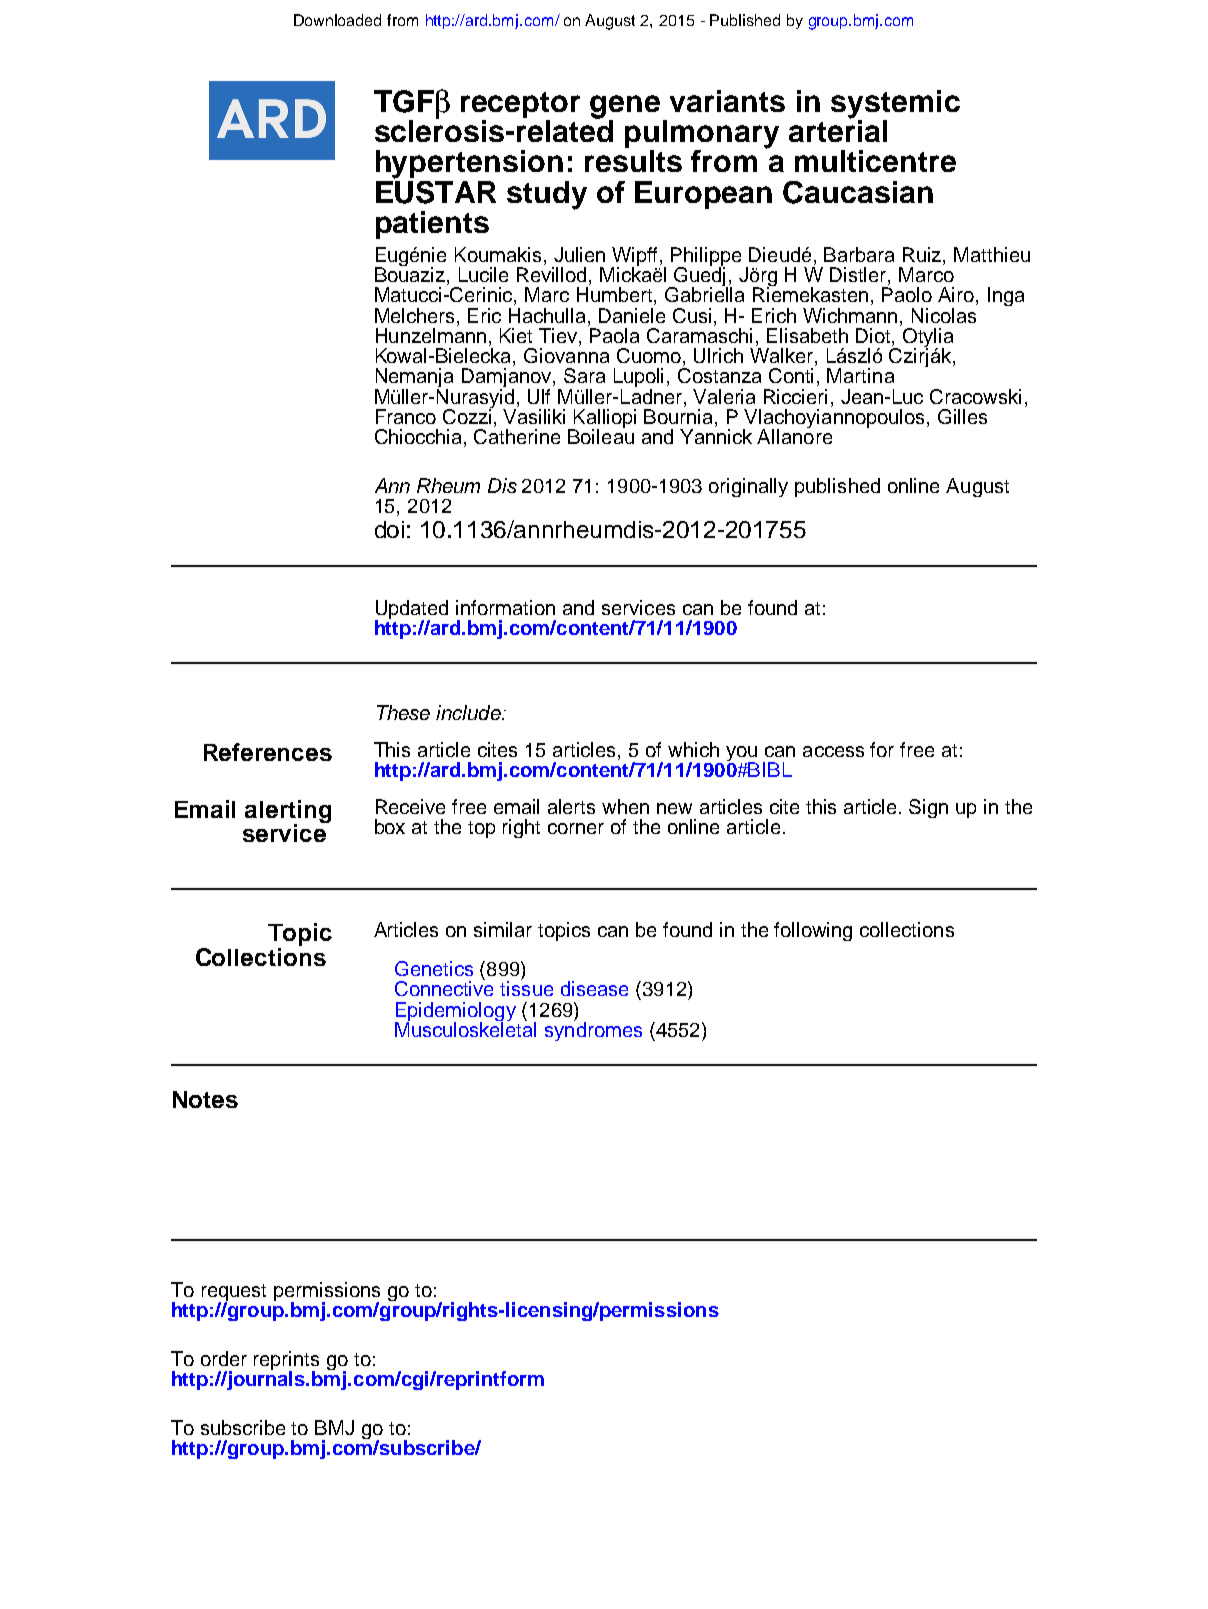 The image size is (1208, 1609). I want to click on systemic, so click(895, 105).
